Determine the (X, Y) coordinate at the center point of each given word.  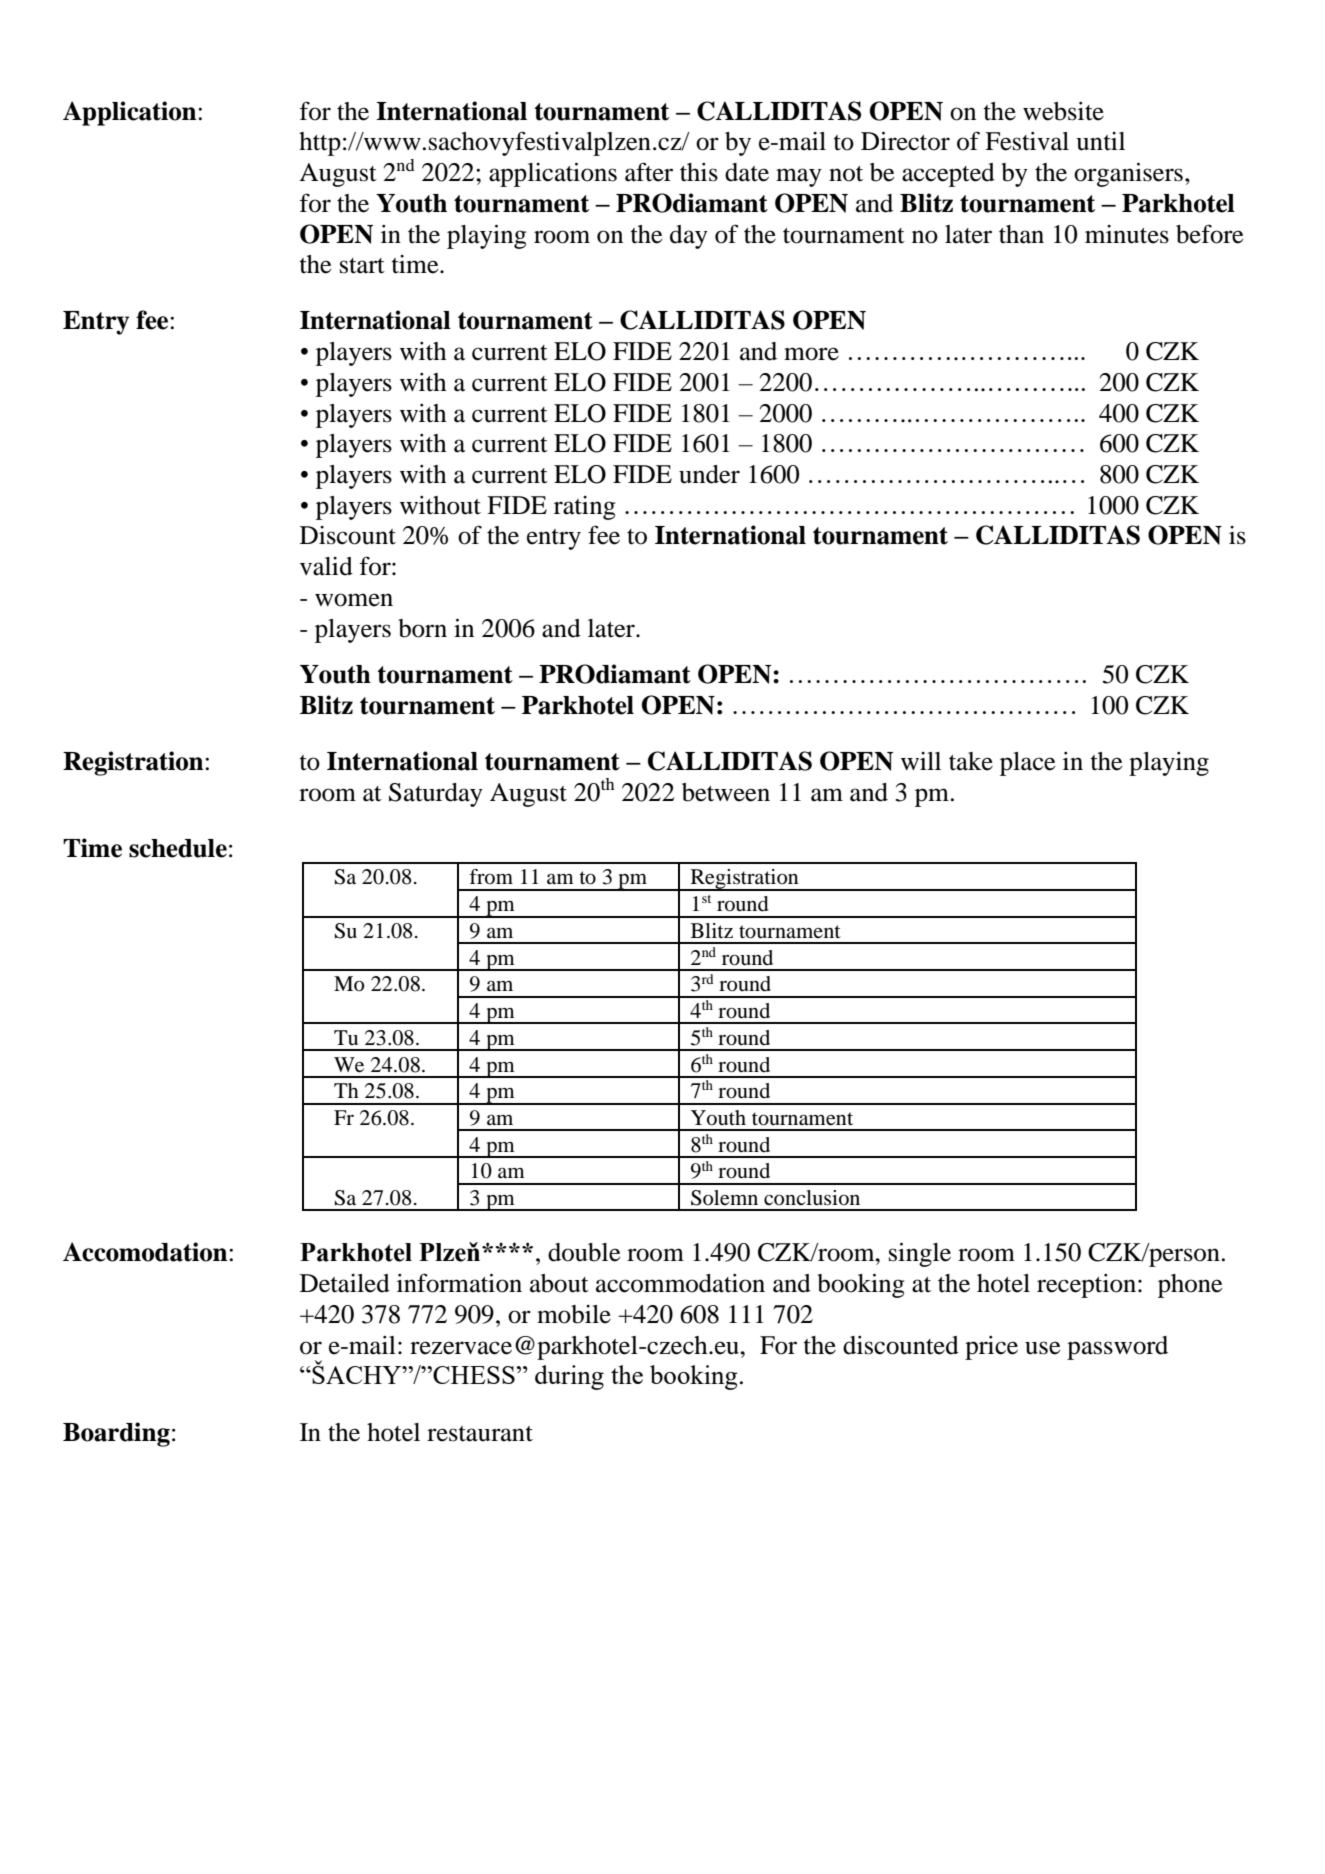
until (1100, 141)
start (362, 266)
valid (326, 566)
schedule (178, 848)
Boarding (116, 1434)
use (1042, 1348)
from (491, 877)
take (971, 761)
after (649, 172)
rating (585, 508)
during (569, 1377)
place (1027, 764)
